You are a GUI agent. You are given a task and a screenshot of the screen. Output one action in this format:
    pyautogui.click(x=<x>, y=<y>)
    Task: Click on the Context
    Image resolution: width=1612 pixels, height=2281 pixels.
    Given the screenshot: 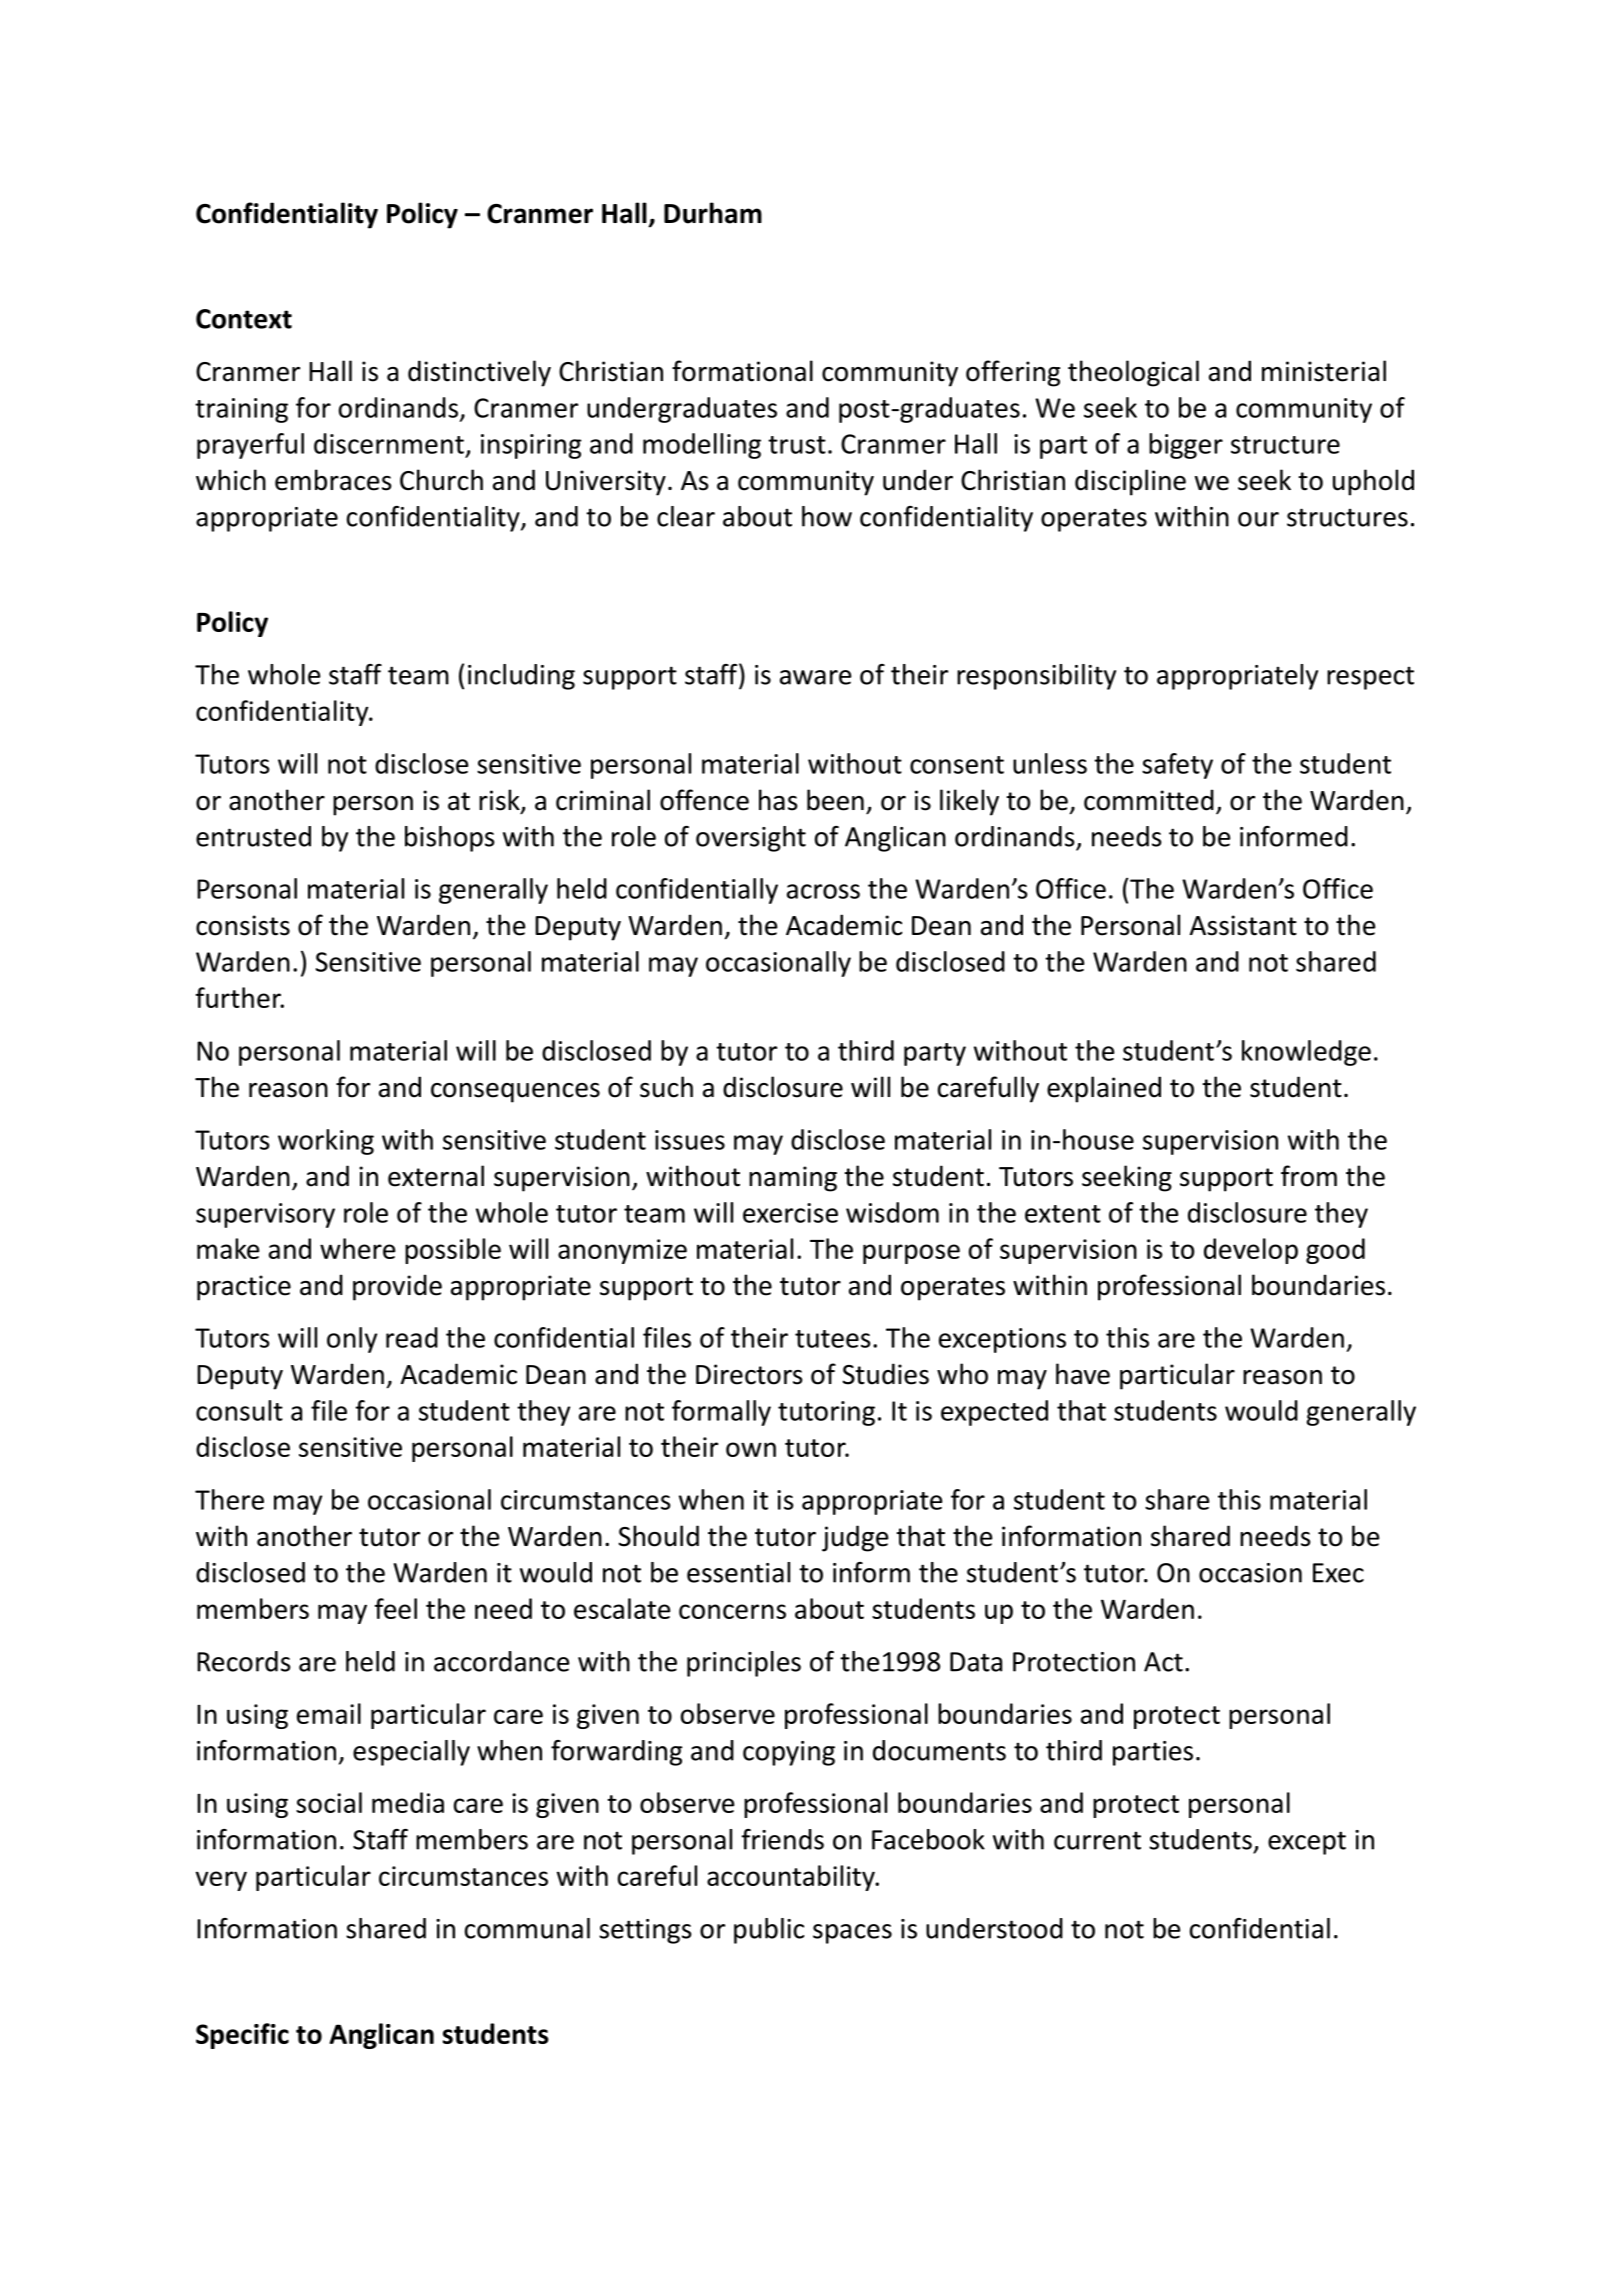 What is the action you would take?
    pyautogui.click(x=244, y=319)
